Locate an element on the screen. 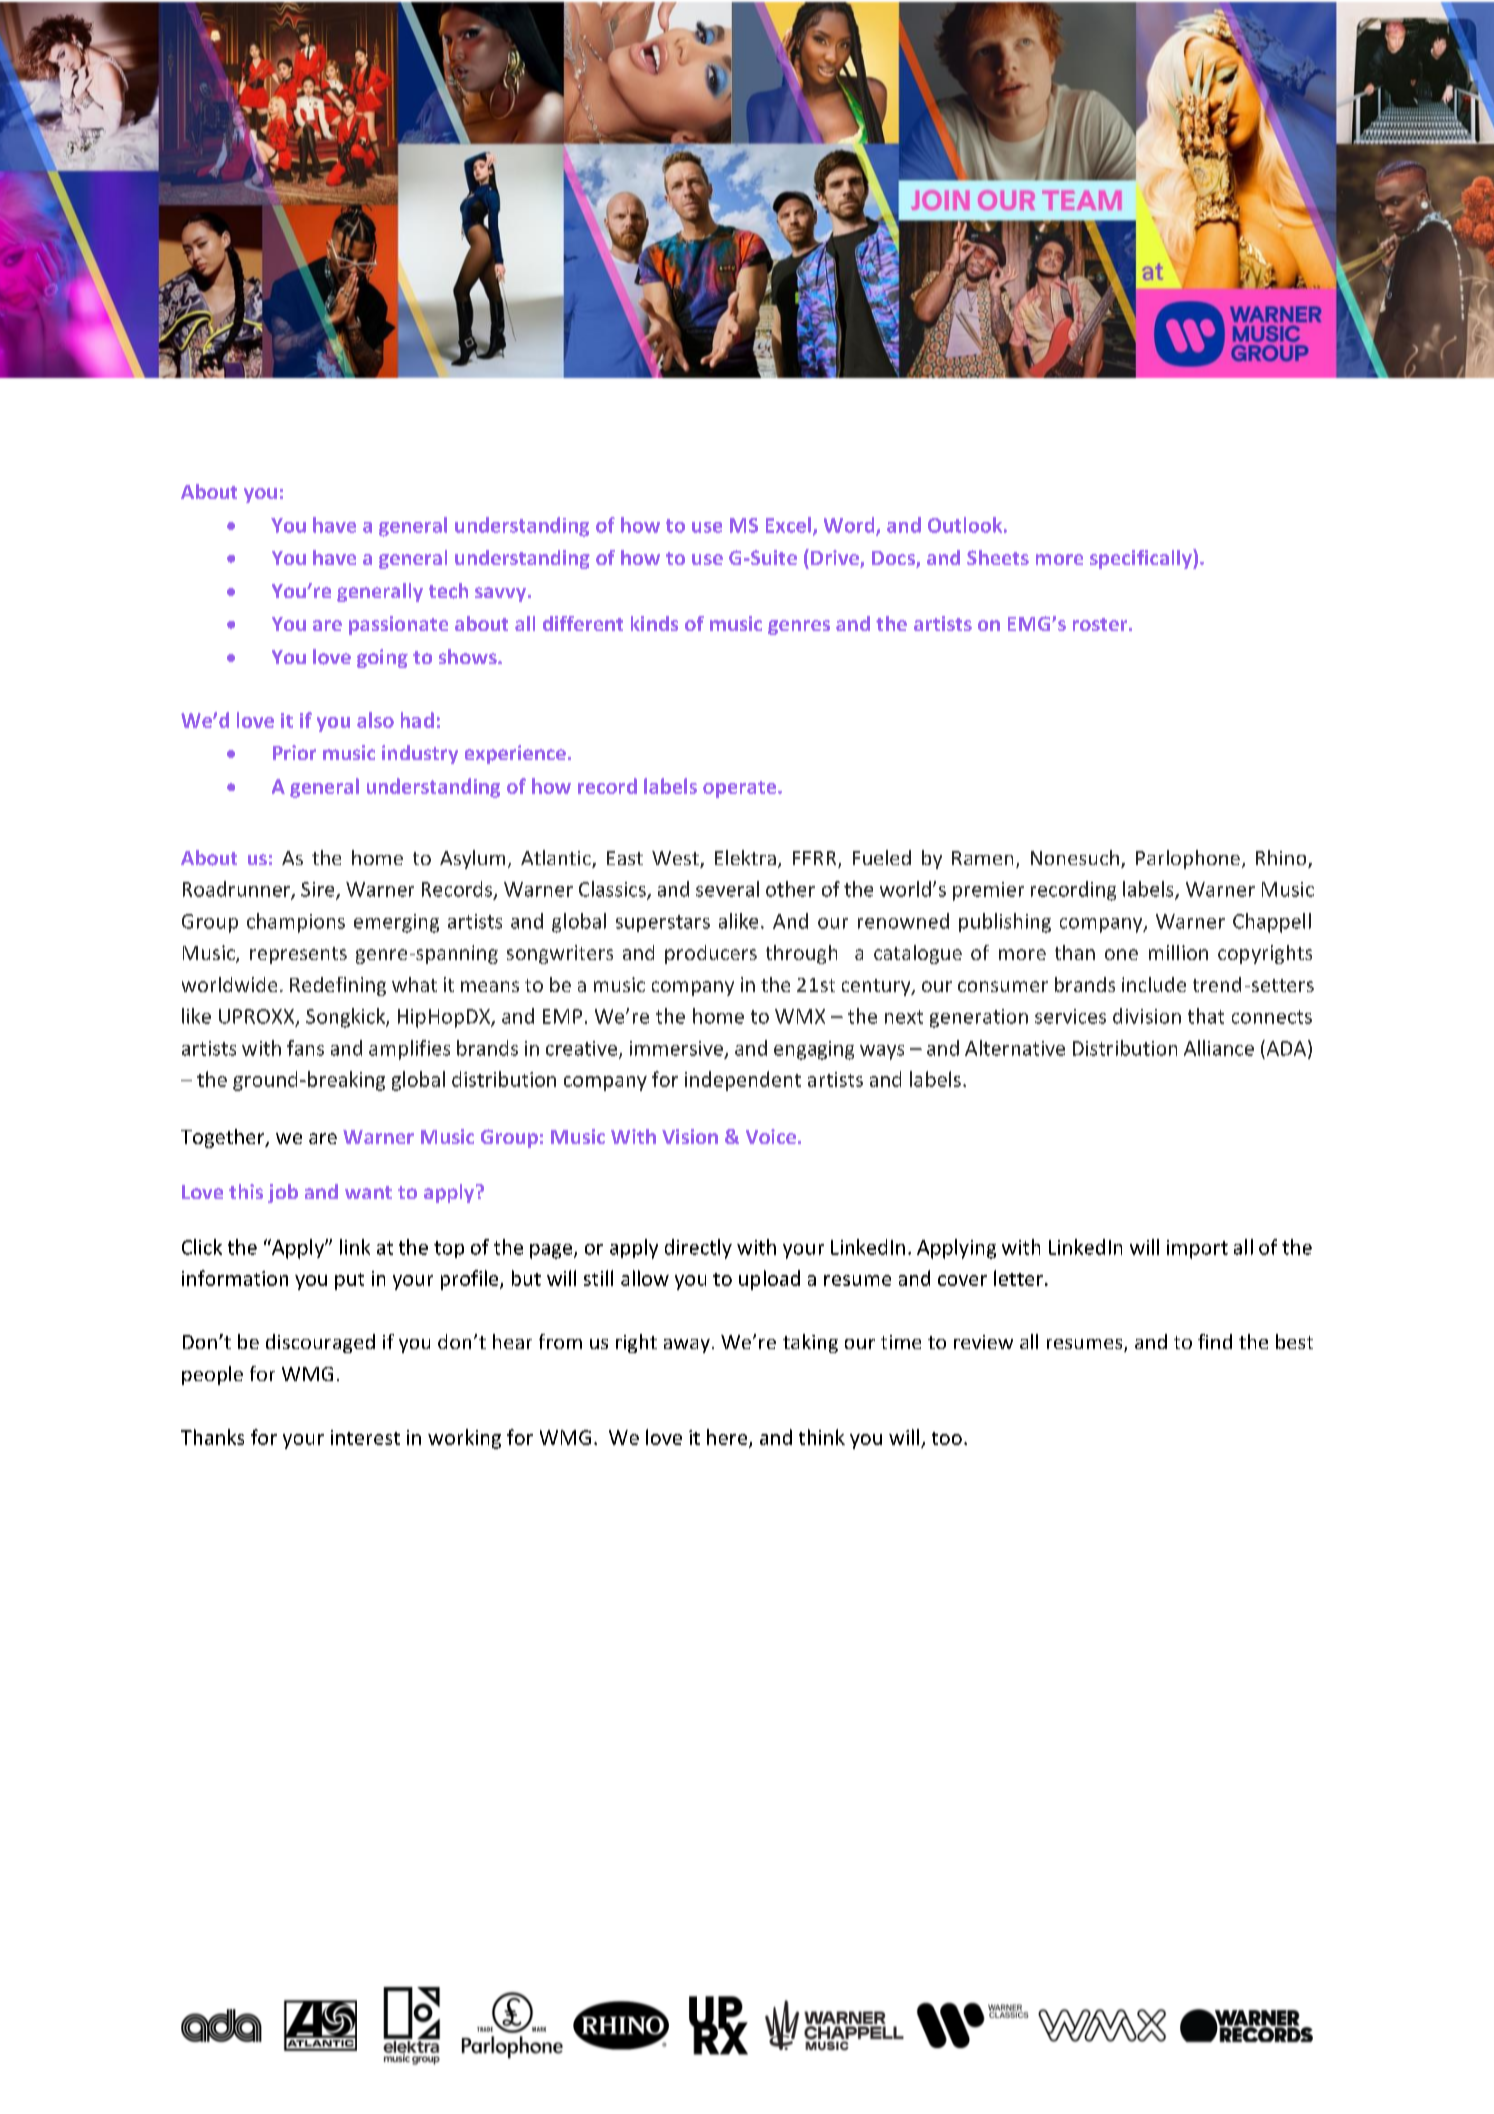 This screenshot has width=1494, height=2114. specifically is located at coordinates (1142, 559).
